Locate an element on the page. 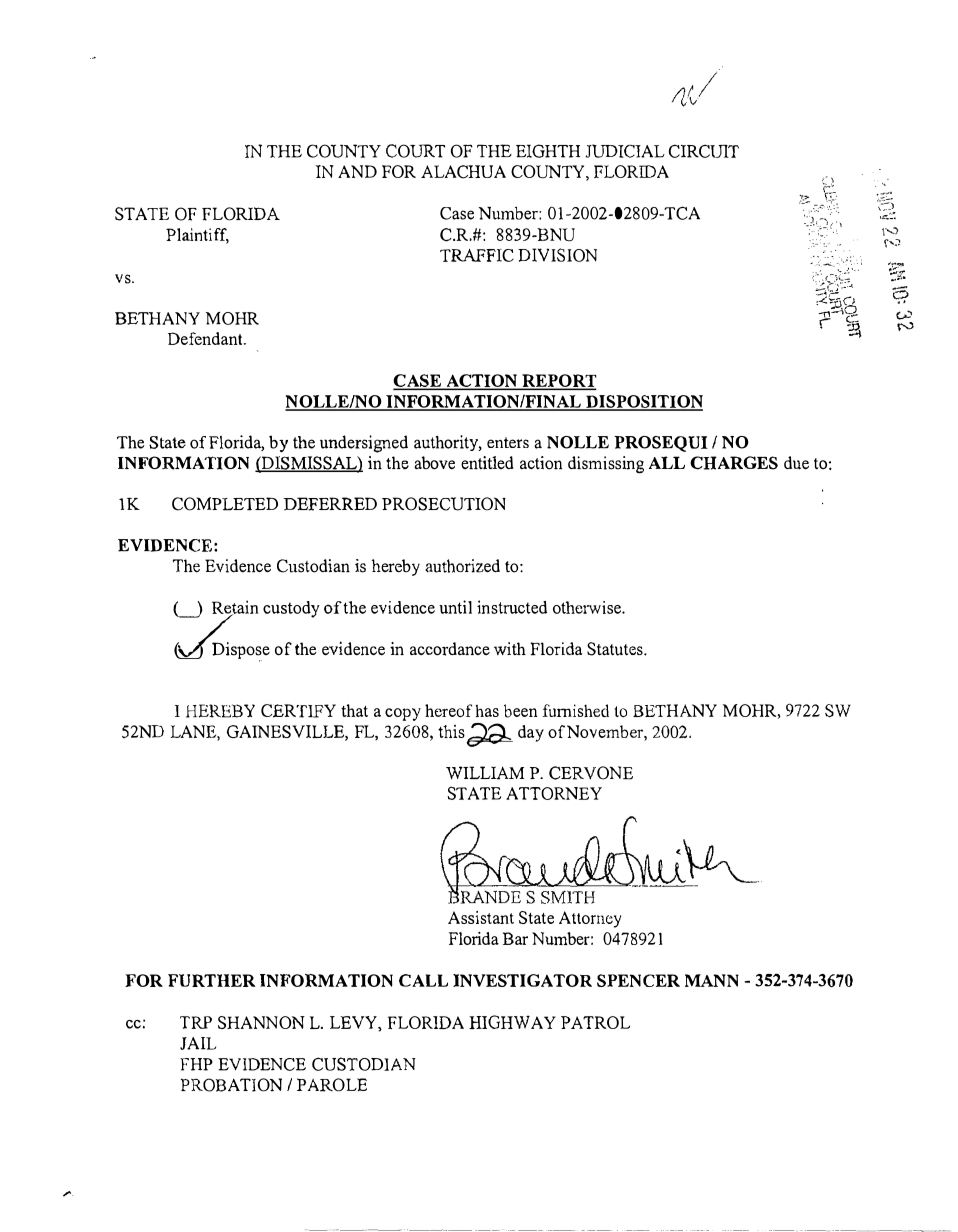 The image size is (958, 1232). JUDICIAL is located at coordinates (625, 151).
